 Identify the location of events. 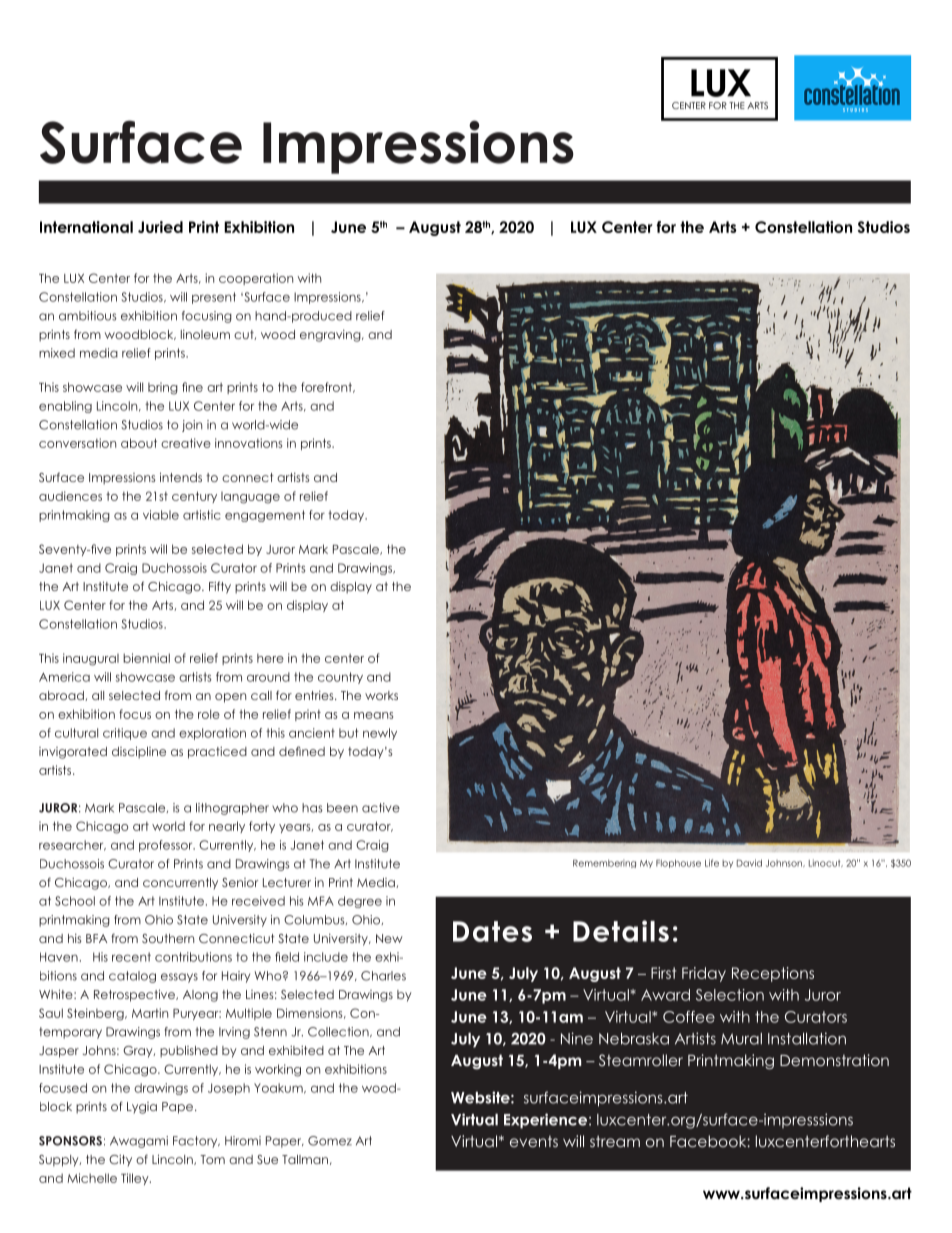
(534, 1141).
